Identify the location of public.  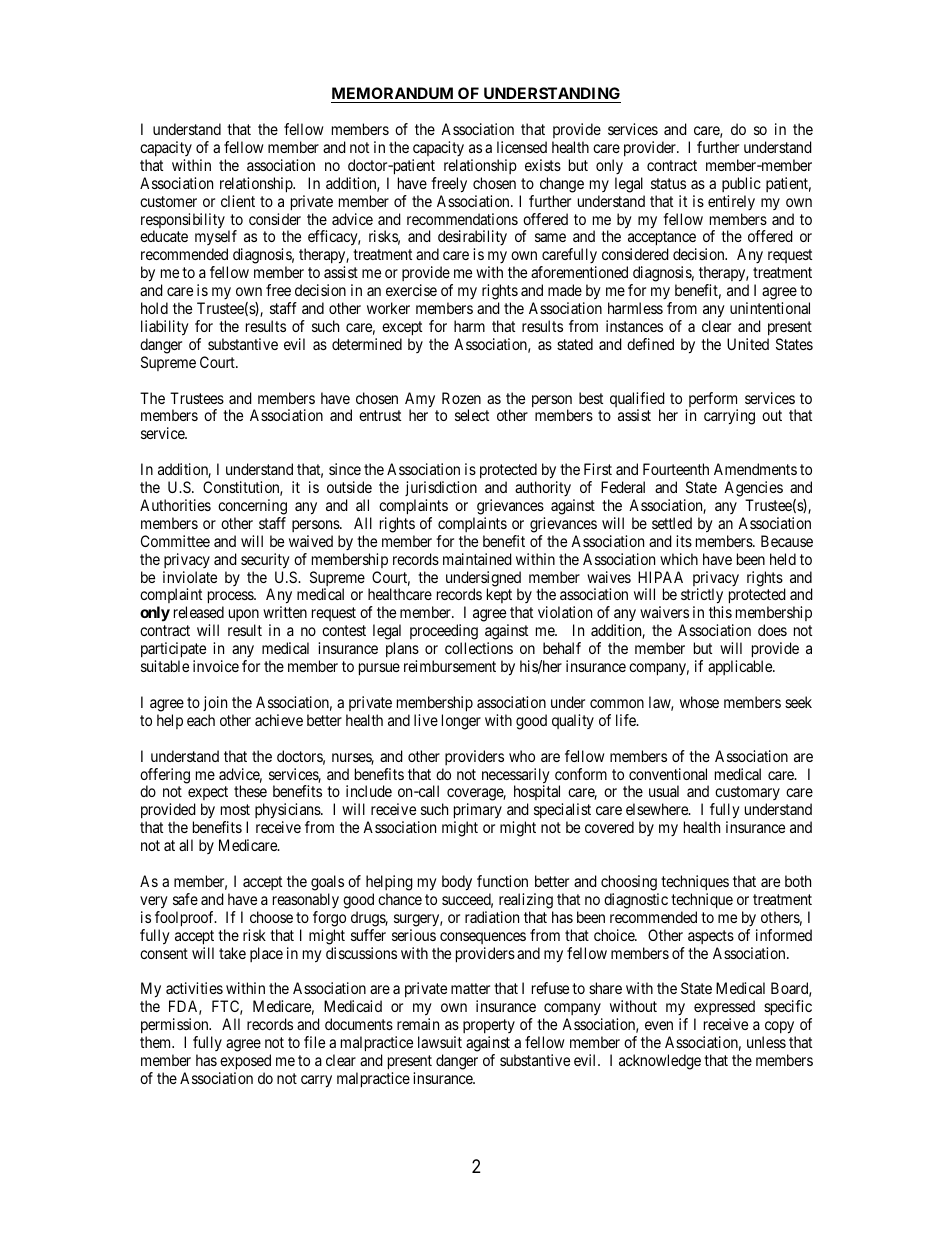
(741, 184).
